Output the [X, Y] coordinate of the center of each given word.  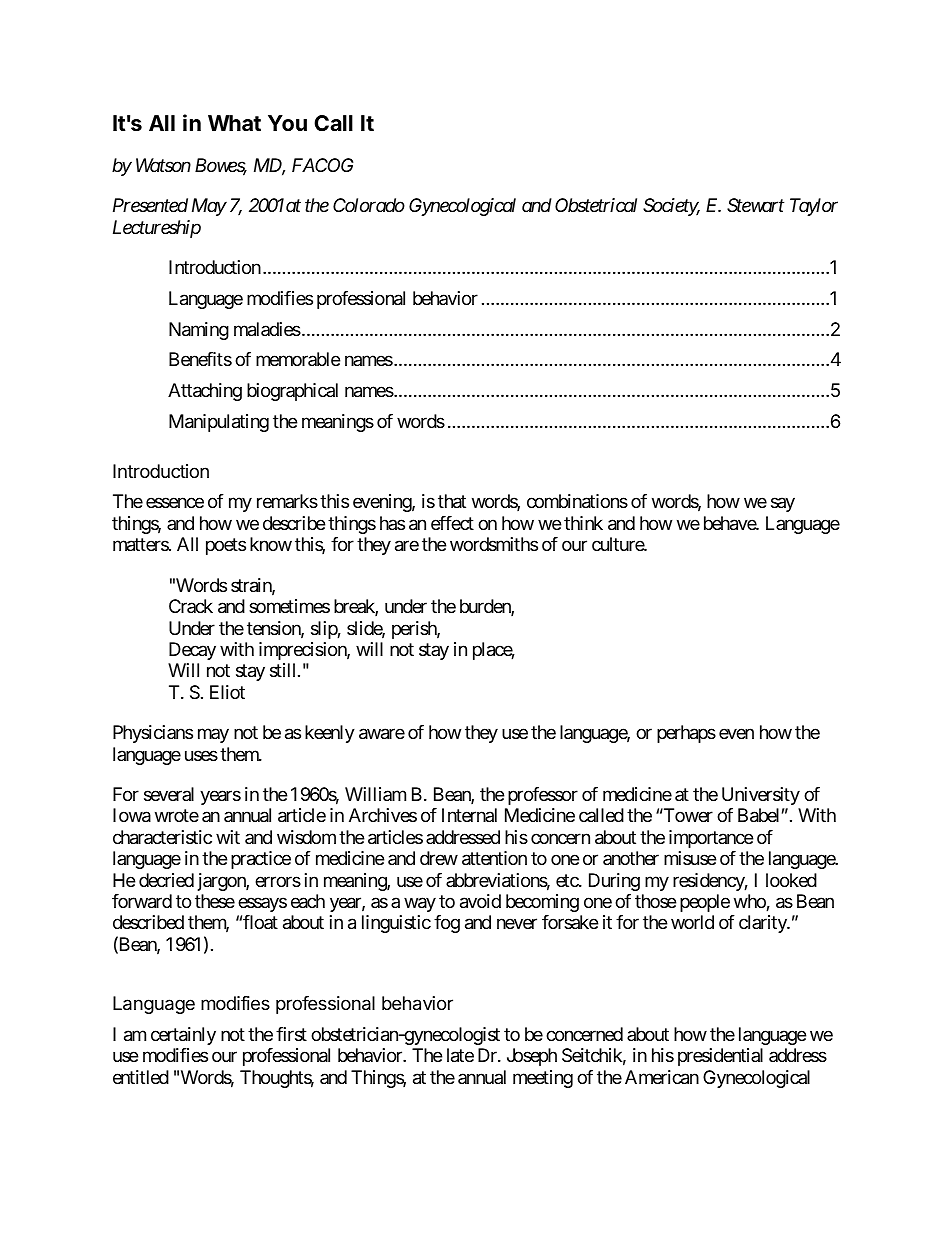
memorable [298, 359]
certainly [183, 1036]
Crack [191, 606]
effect [452, 523]
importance [711, 839]
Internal [469, 815]
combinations [577, 501]
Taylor [814, 207]
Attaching [205, 392]
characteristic [162, 837]
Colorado [369, 205]
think [583, 523]
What [234, 123]
